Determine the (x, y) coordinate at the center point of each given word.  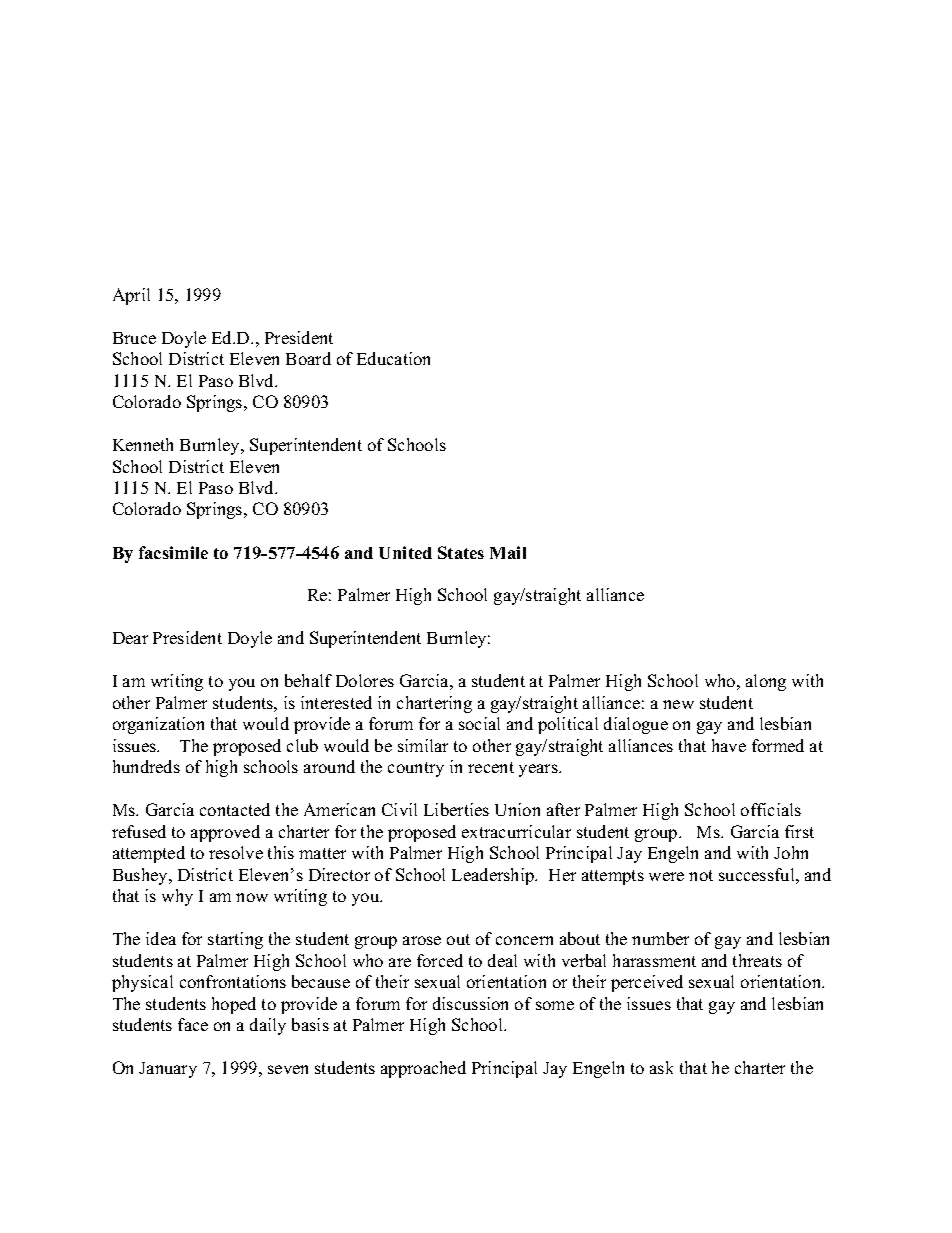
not (701, 875)
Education (393, 358)
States (461, 552)
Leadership (494, 876)
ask (661, 1067)
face (193, 1024)
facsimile (173, 552)
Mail (508, 552)
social (479, 723)
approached (423, 1069)
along (766, 682)
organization (158, 725)
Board (308, 358)
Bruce (134, 338)
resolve (236, 852)
